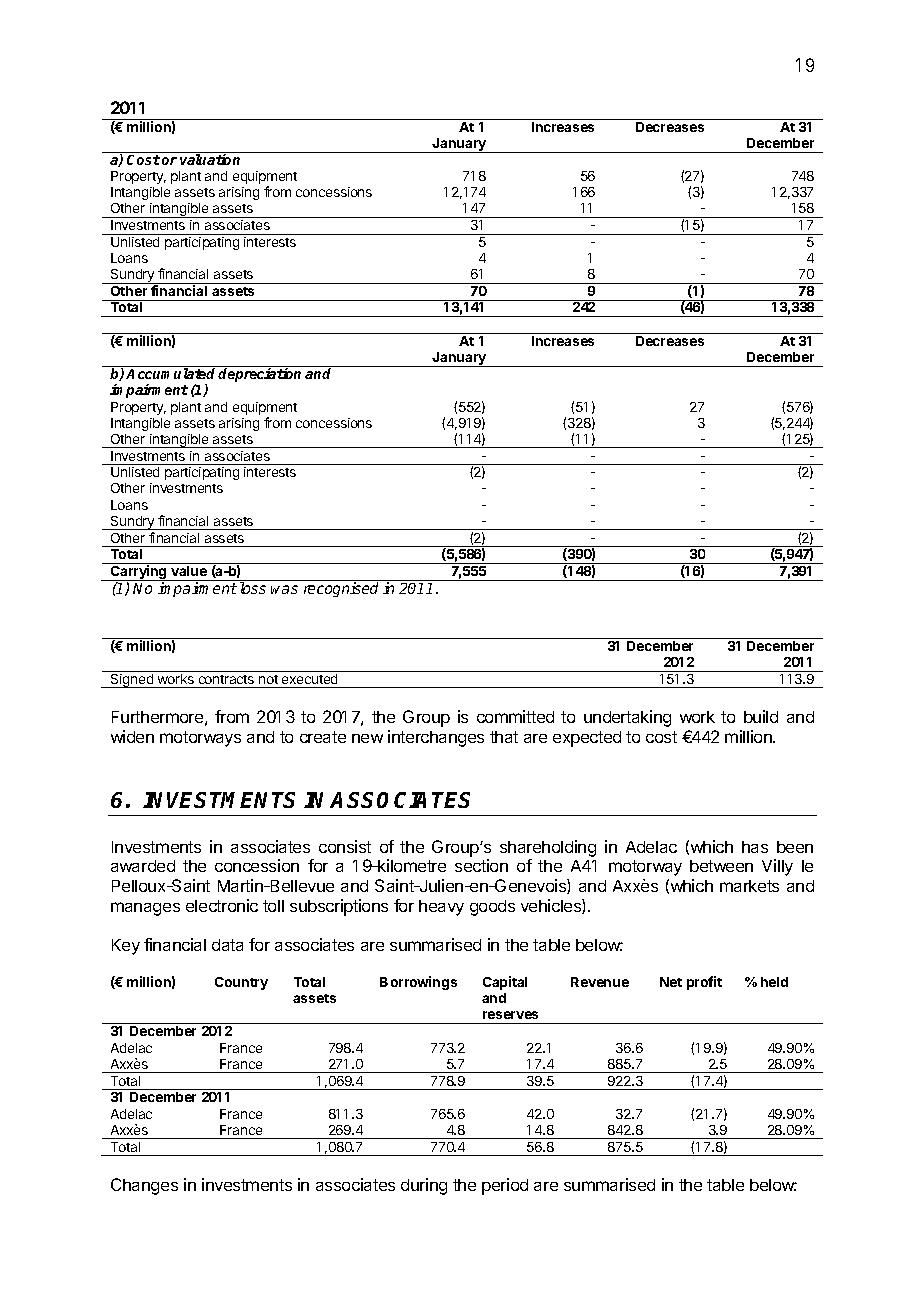  What do you see at coordinates (761, 716) in the page?
I see `build` at bounding box center [761, 716].
